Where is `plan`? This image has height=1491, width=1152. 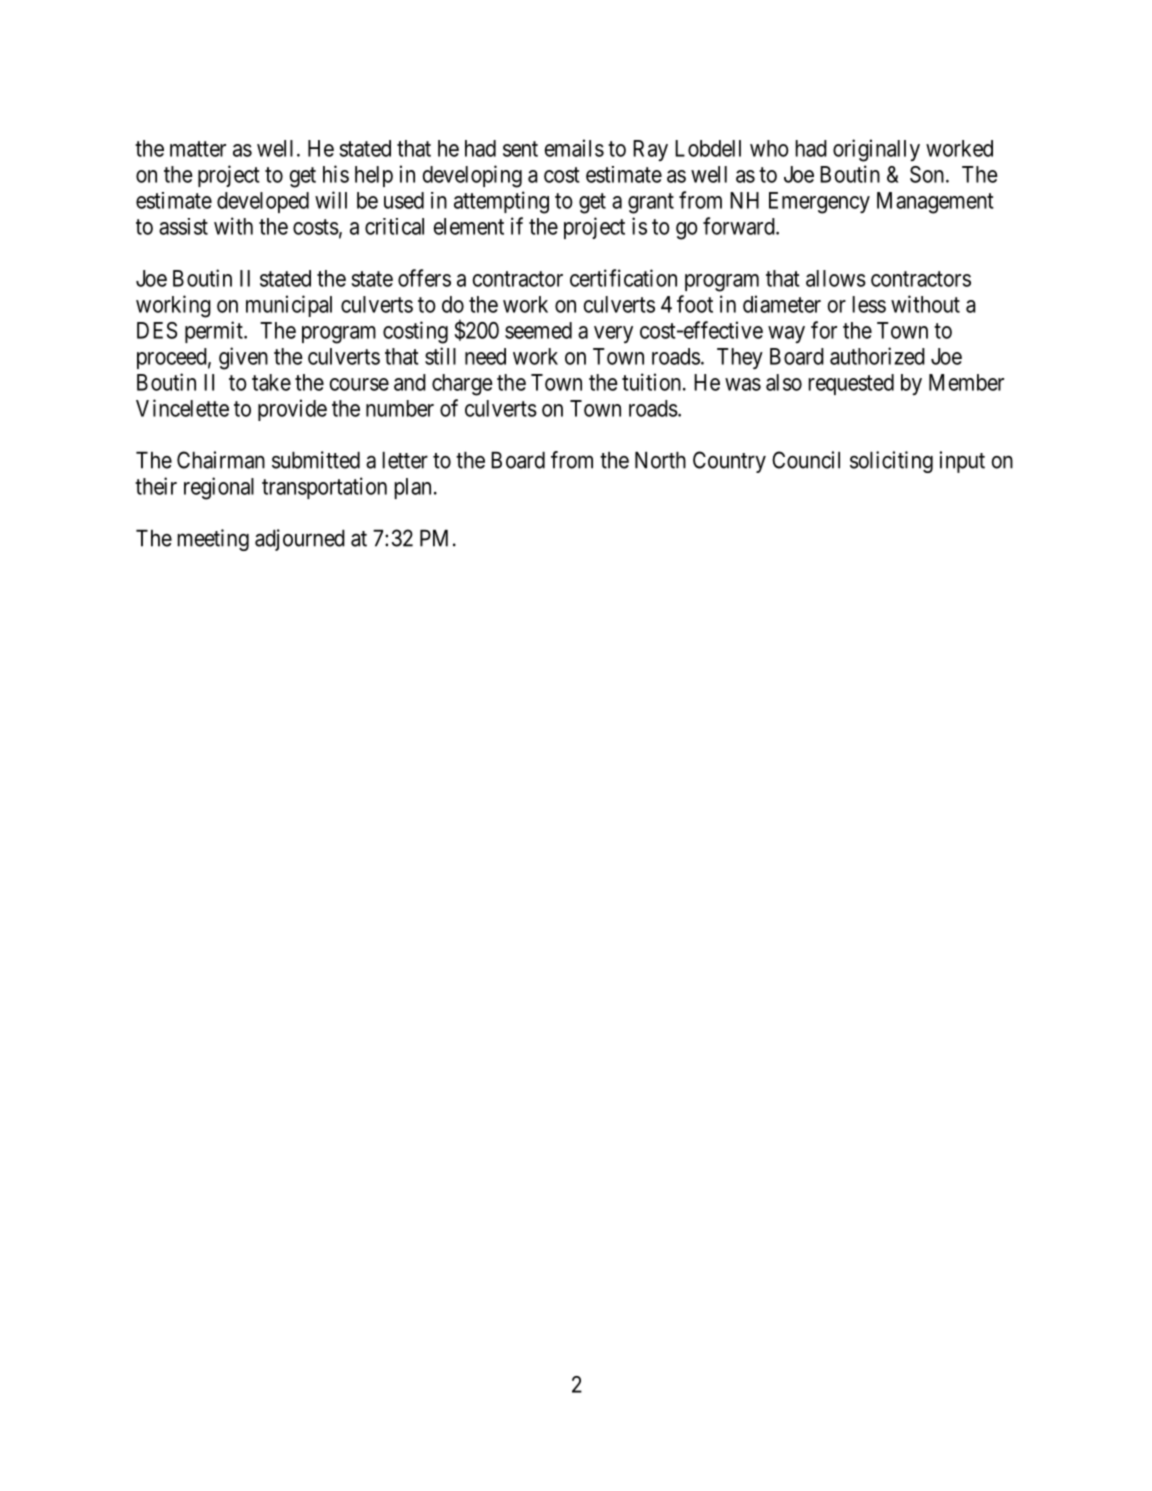 plan is located at coordinates (412, 488).
